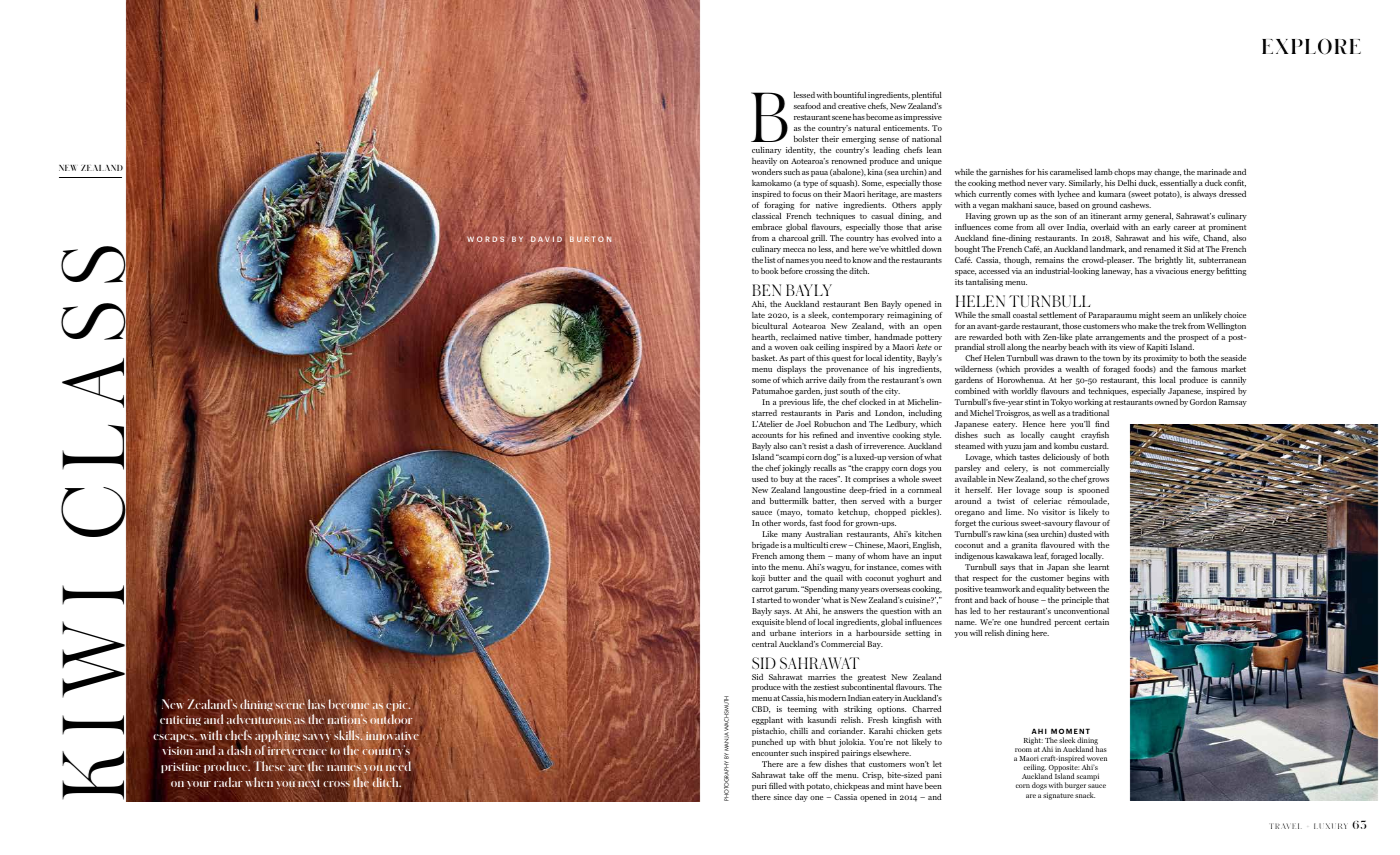 The height and width of the screenshot is (855, 1400). I want to click on lamb, so click(1104, 172).
